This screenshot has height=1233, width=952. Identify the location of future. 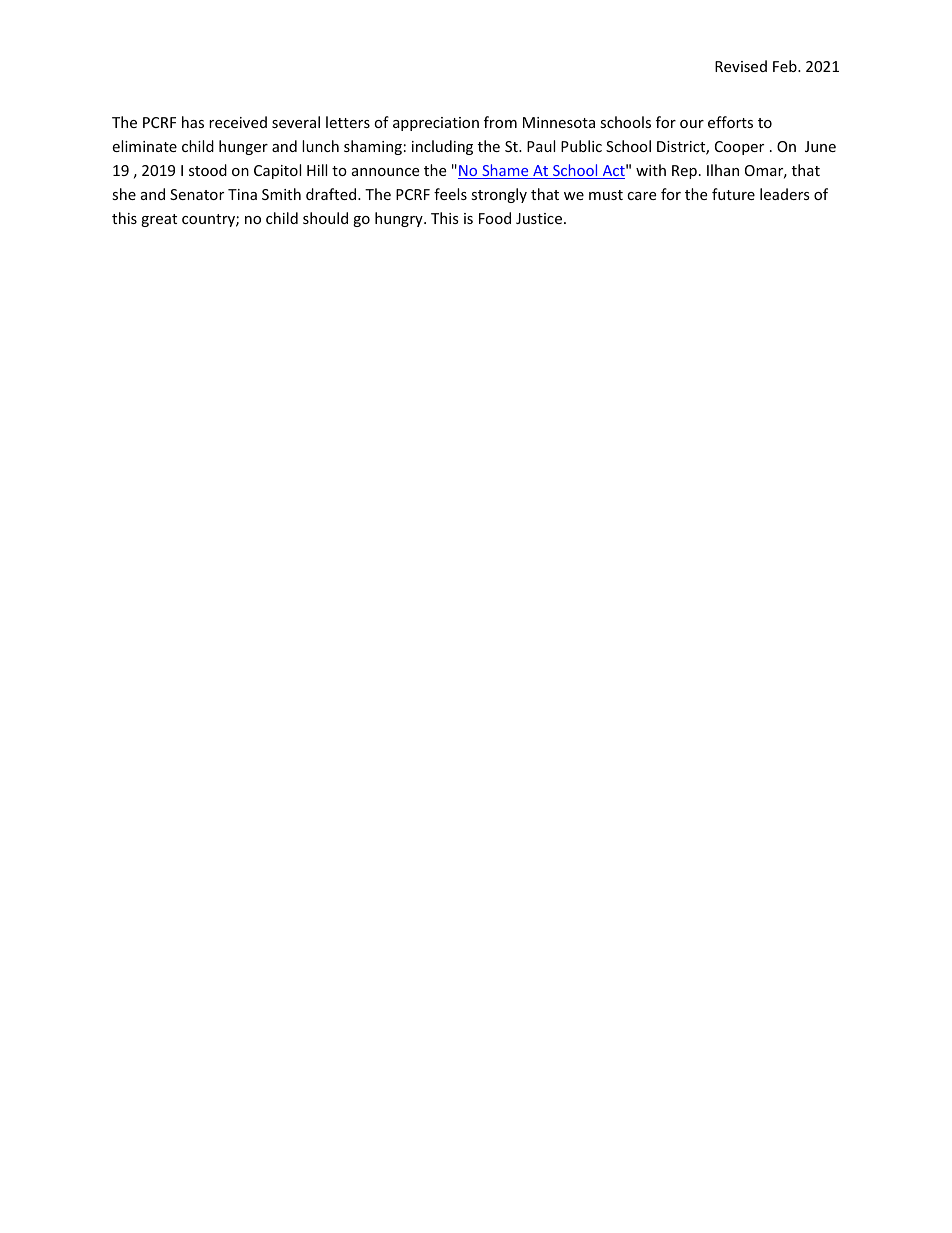
(733, 194).
